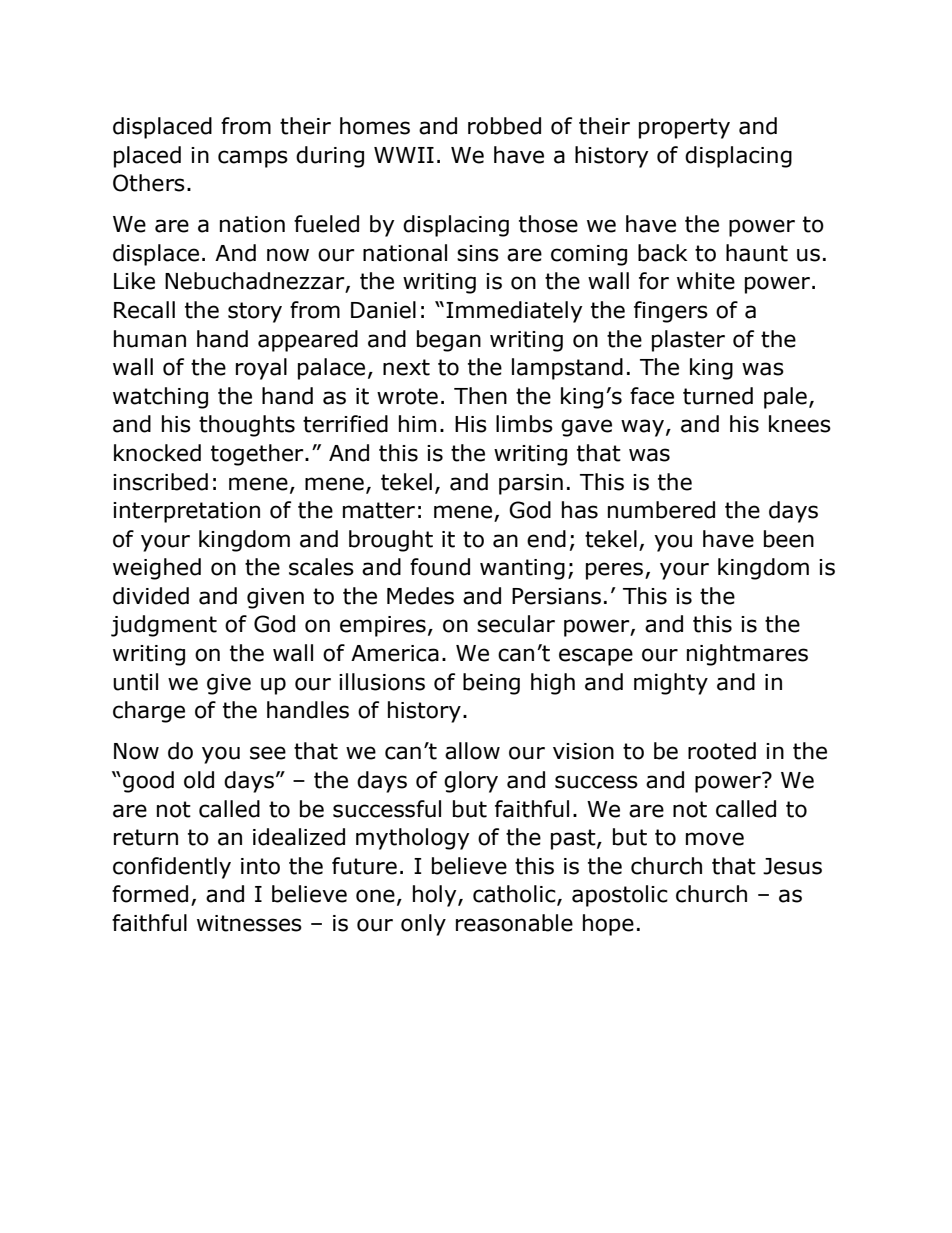 This image has width=952, height=1233. What do you see at coordinates (436, 896) in the image?
I see `holy` at bounding box center [436, 896].
